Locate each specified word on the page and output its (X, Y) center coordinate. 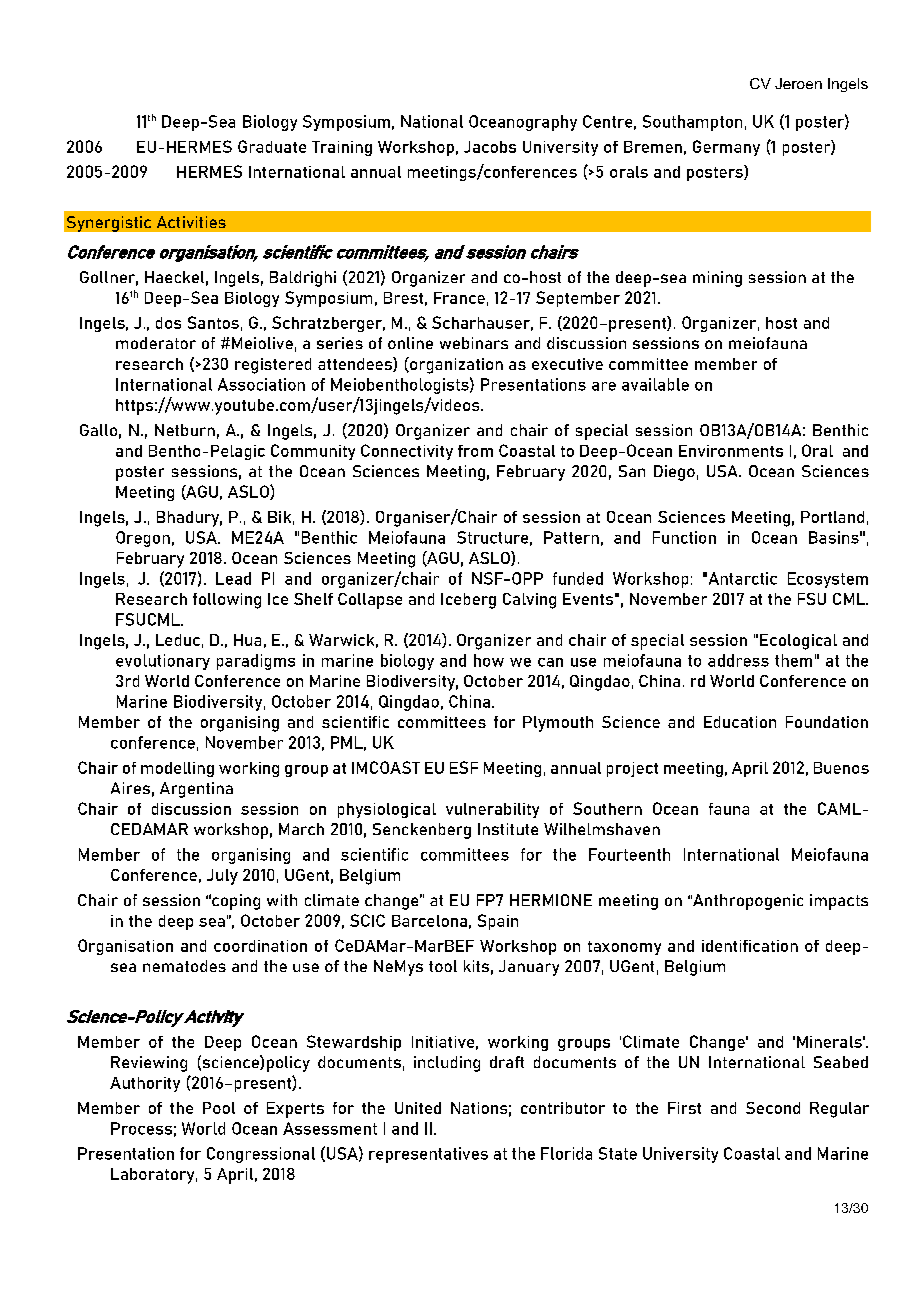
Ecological (798, 642)
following (227, 601)
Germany (726, 148)
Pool (219, 1108)
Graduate (272, 146)
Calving (529, 601)
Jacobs (490, 147)
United (418, 1108)
